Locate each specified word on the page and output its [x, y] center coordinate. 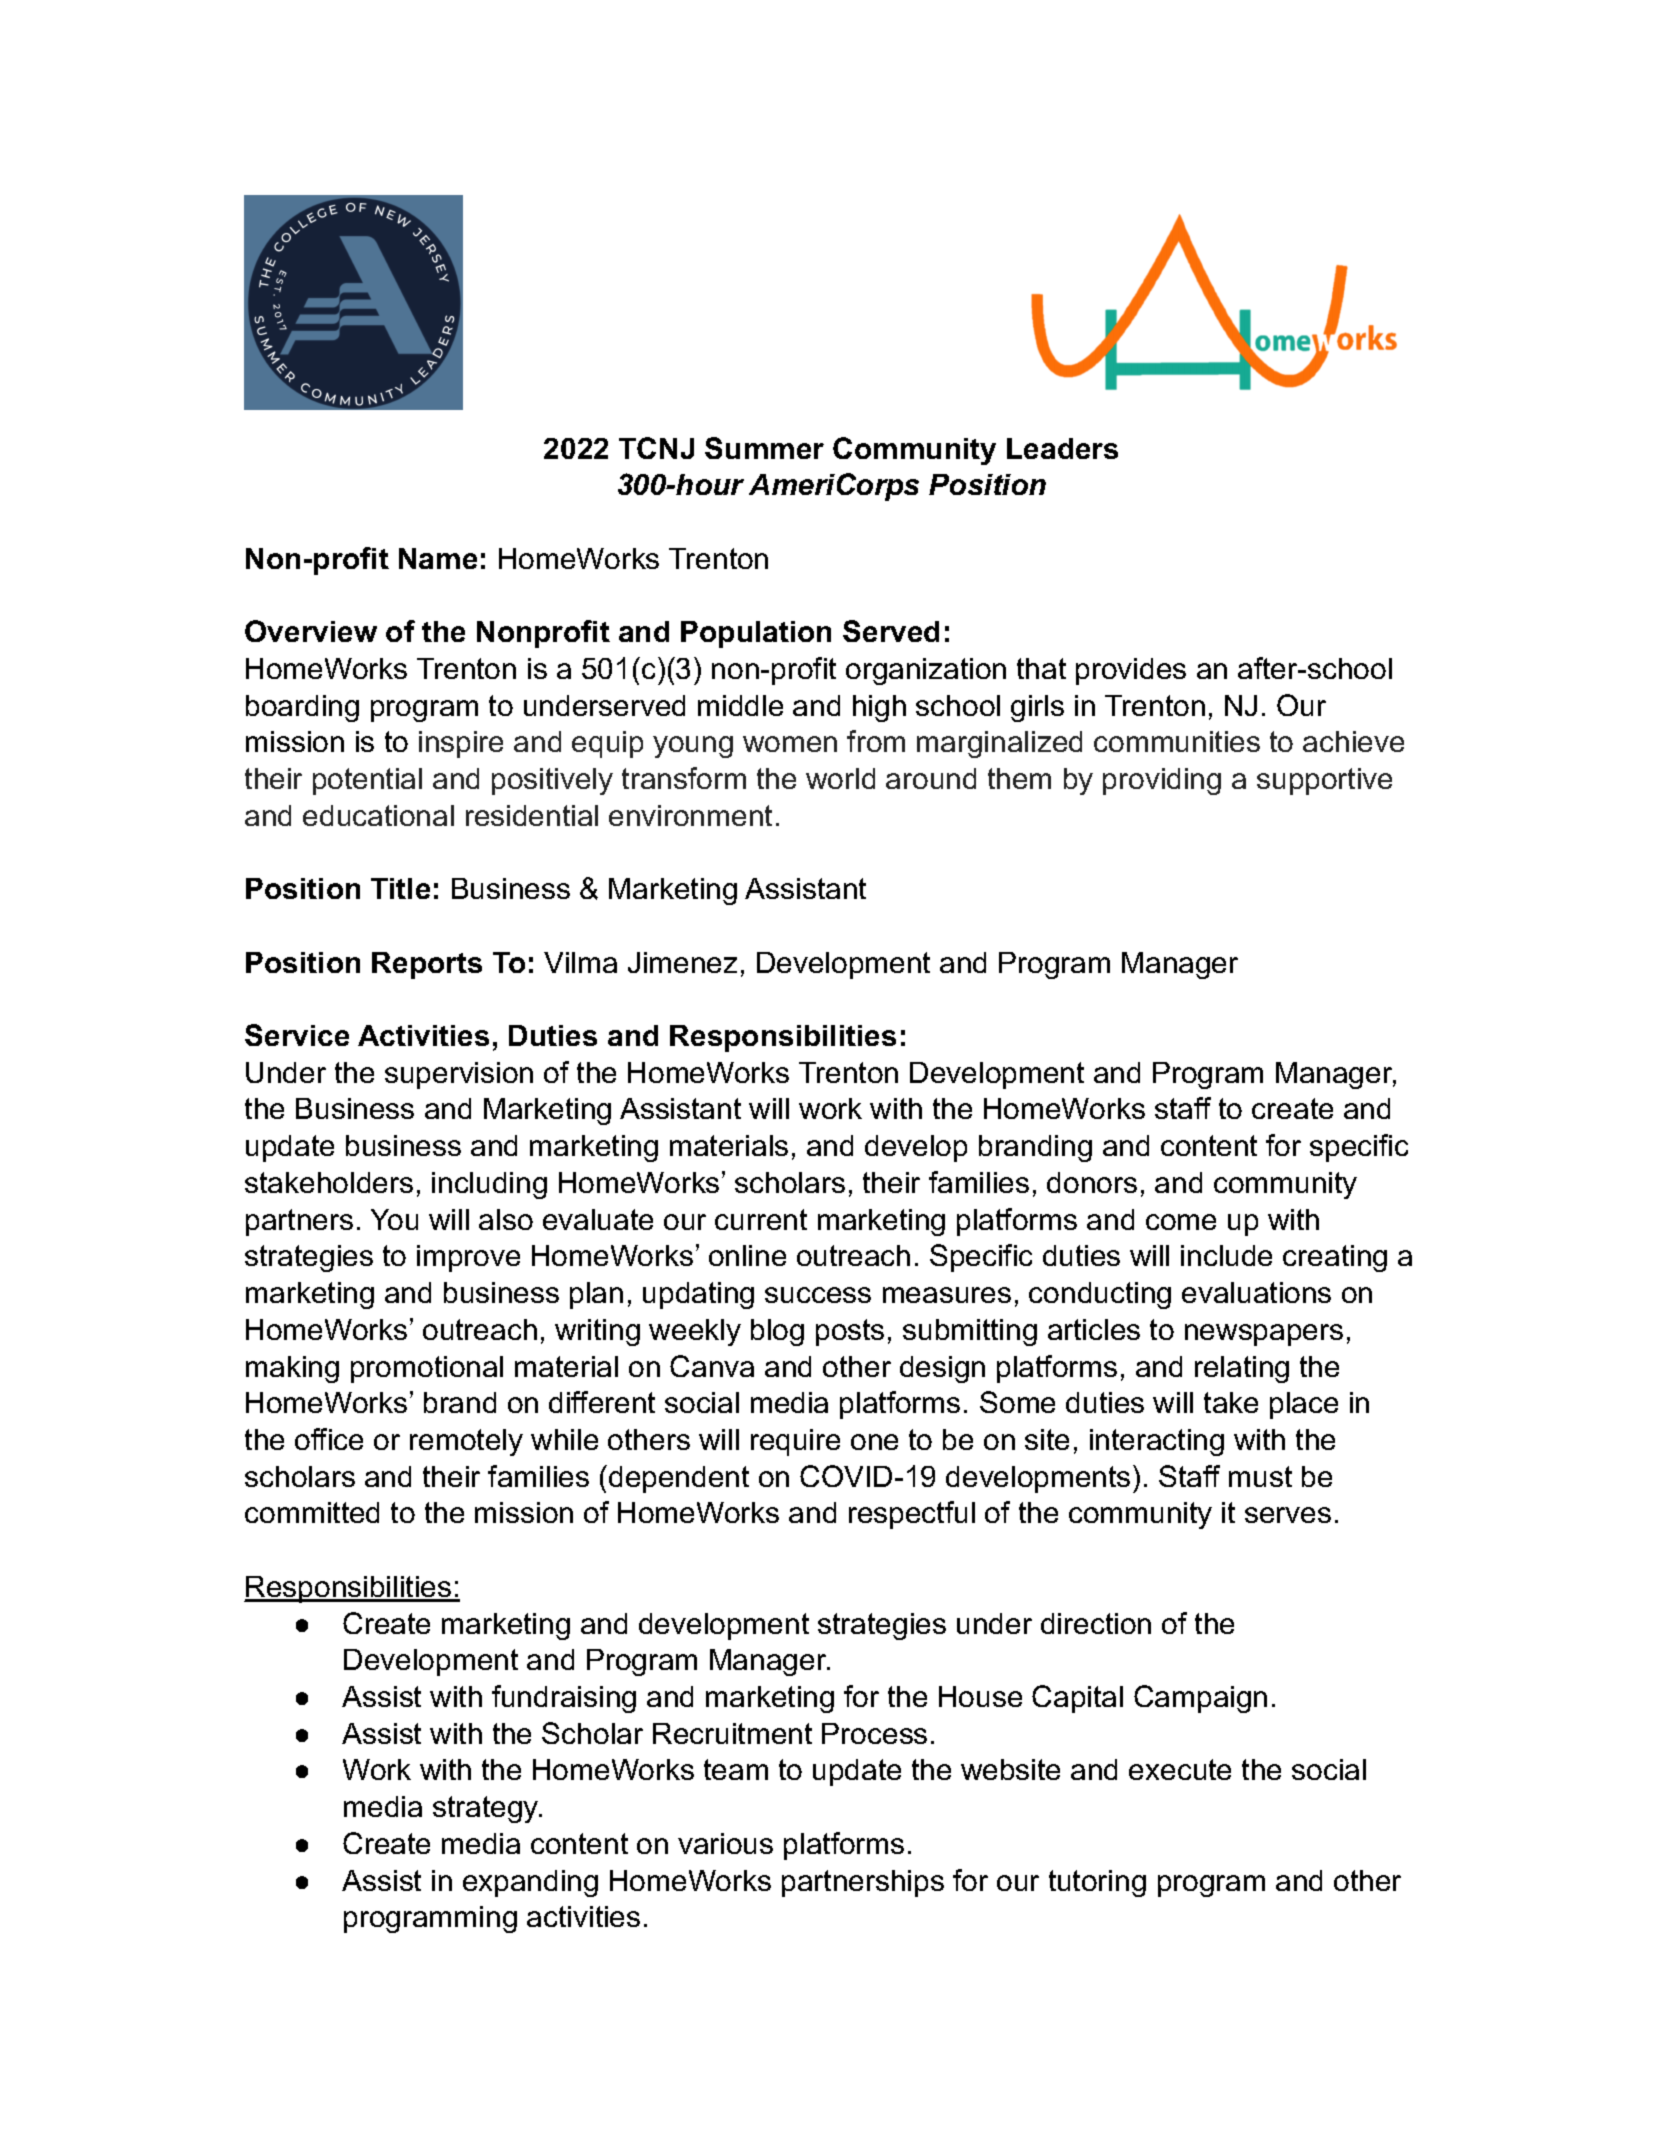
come [1181, 1222]
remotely [466, 1442]
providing [1162, 781]
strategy [487, 1809]
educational [378, 815]
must [1260, 1476]
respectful [912, 1515]
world [840, 778]
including [489, 1185]
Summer [764, 448]
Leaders [1062, 448]
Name [438, 558]
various [725, 1843]
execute [1180, 1769]
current [761, 1219]
